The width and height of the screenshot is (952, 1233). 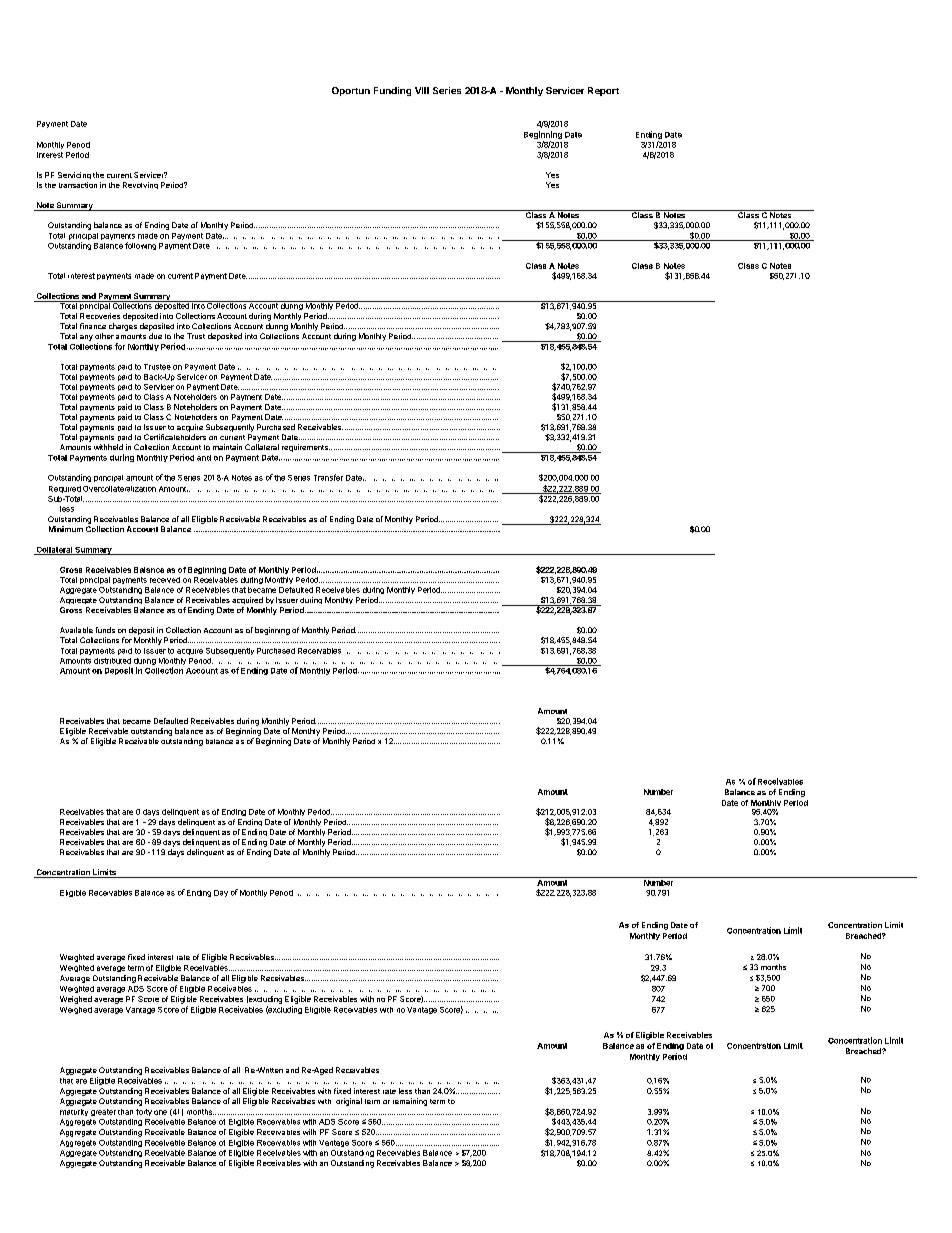 I want to click on Funding, so click(x=392, y=91).
